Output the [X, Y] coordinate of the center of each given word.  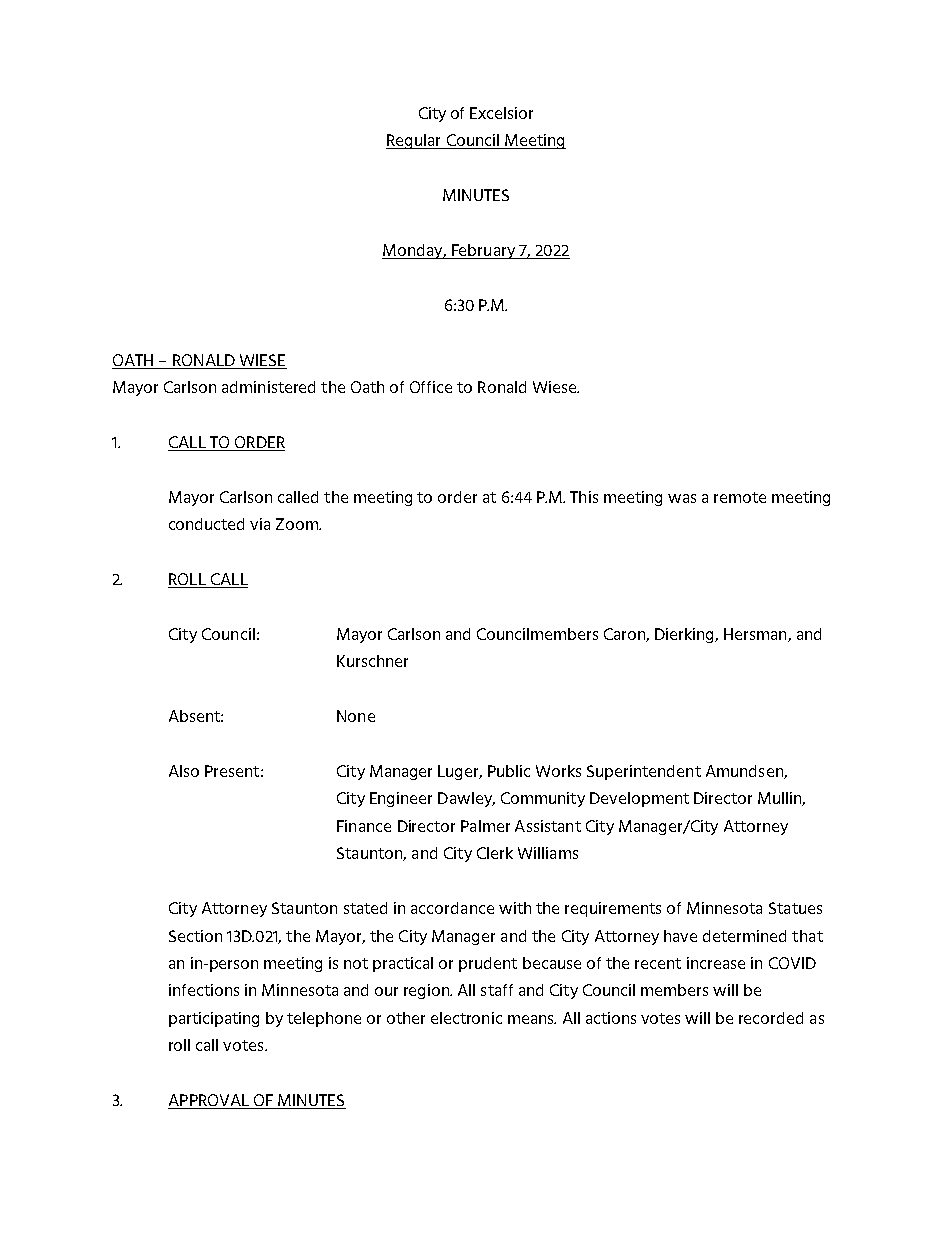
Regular [415, 141]
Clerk [495, 853]
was [682, 498]
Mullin [780, 799]
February [483, 251]
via [260, 524]
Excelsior [501, 113]
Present [232, 771]
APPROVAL [209, 1101]
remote [740, 497]
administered [268, 387]
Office [431, 387]
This [584, 497]
